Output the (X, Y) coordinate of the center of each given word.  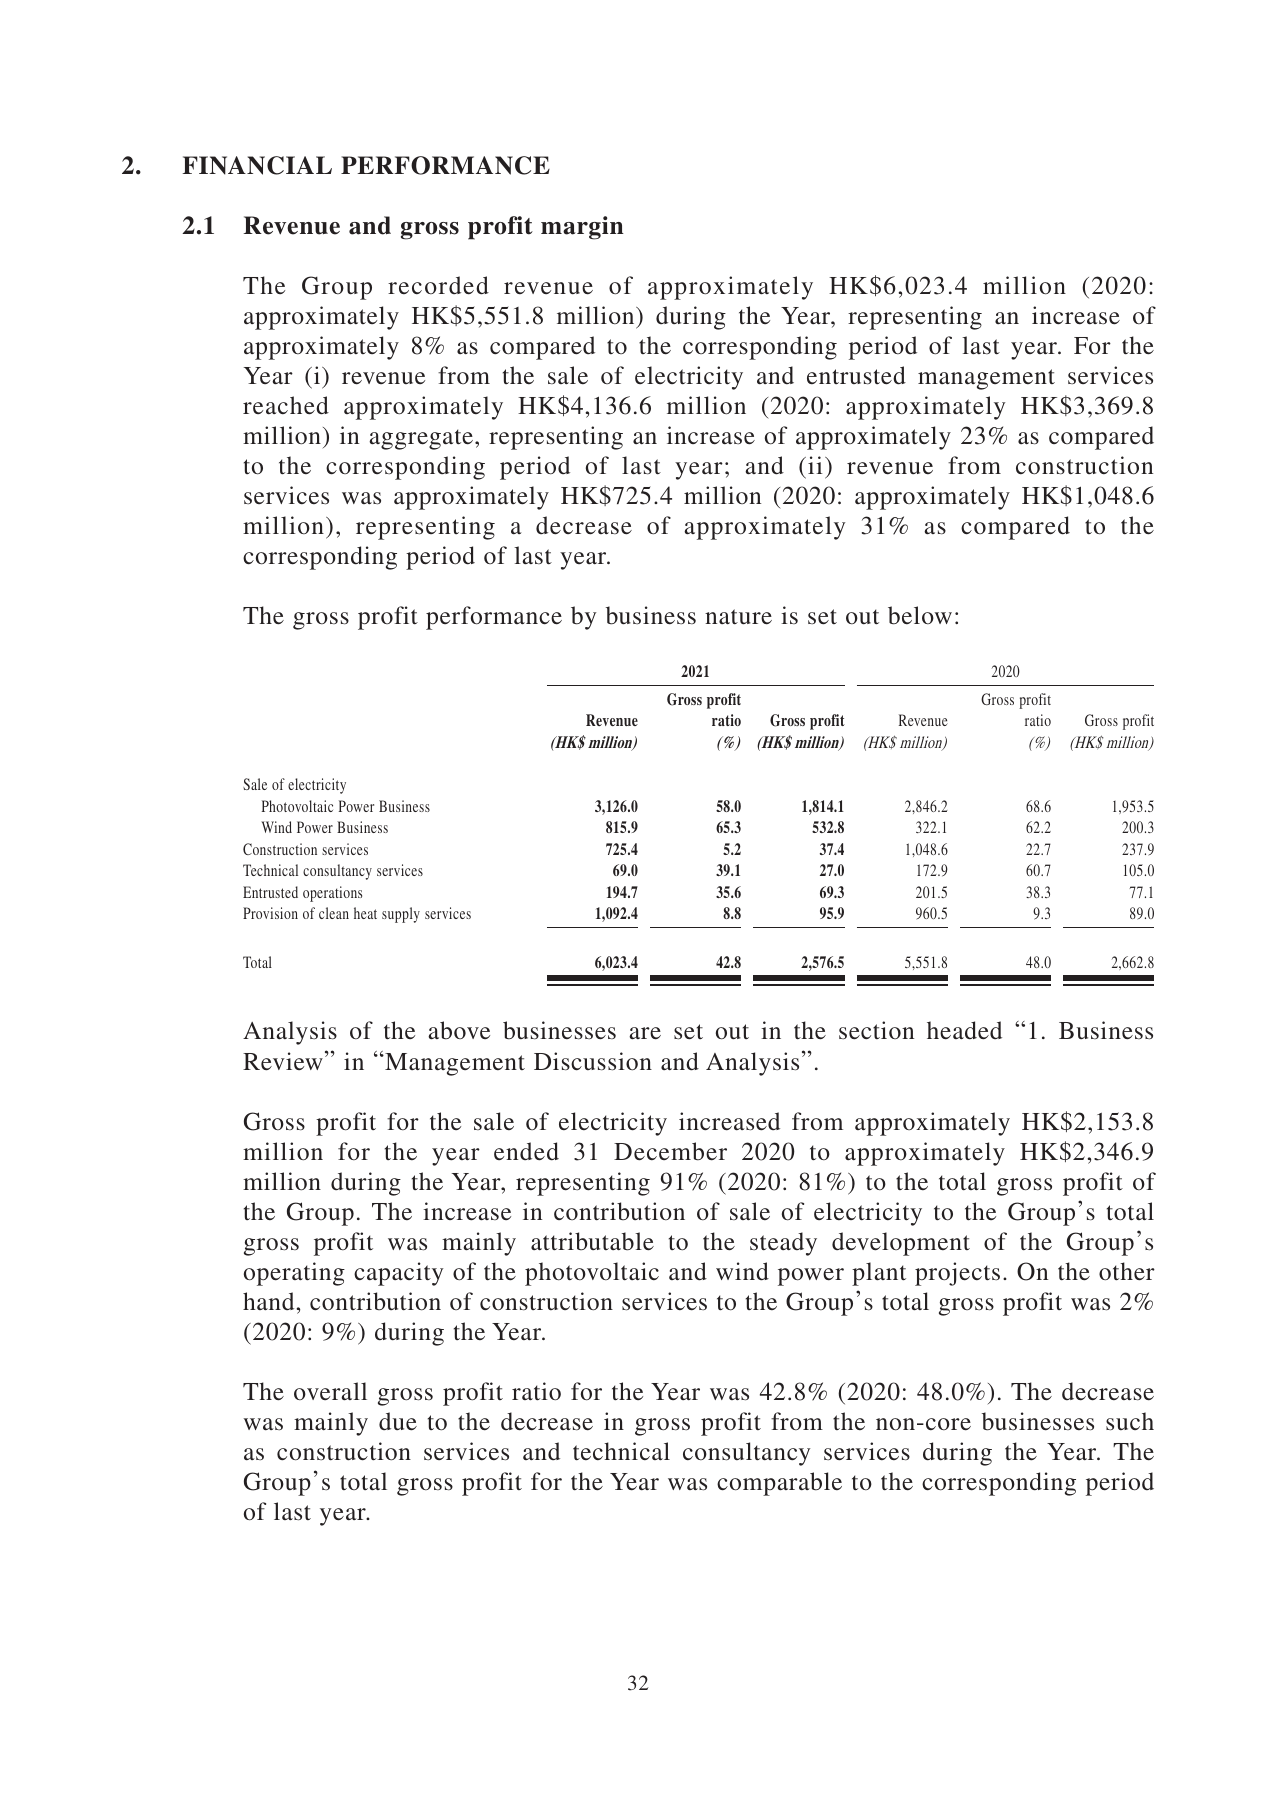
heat (365, 913)
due (398, 1421)
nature (738, 617)
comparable (779, 1484)
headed (964, 1030)
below (920, 615)
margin (582, 228)
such (1130, 1421)
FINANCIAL (257, 165)
